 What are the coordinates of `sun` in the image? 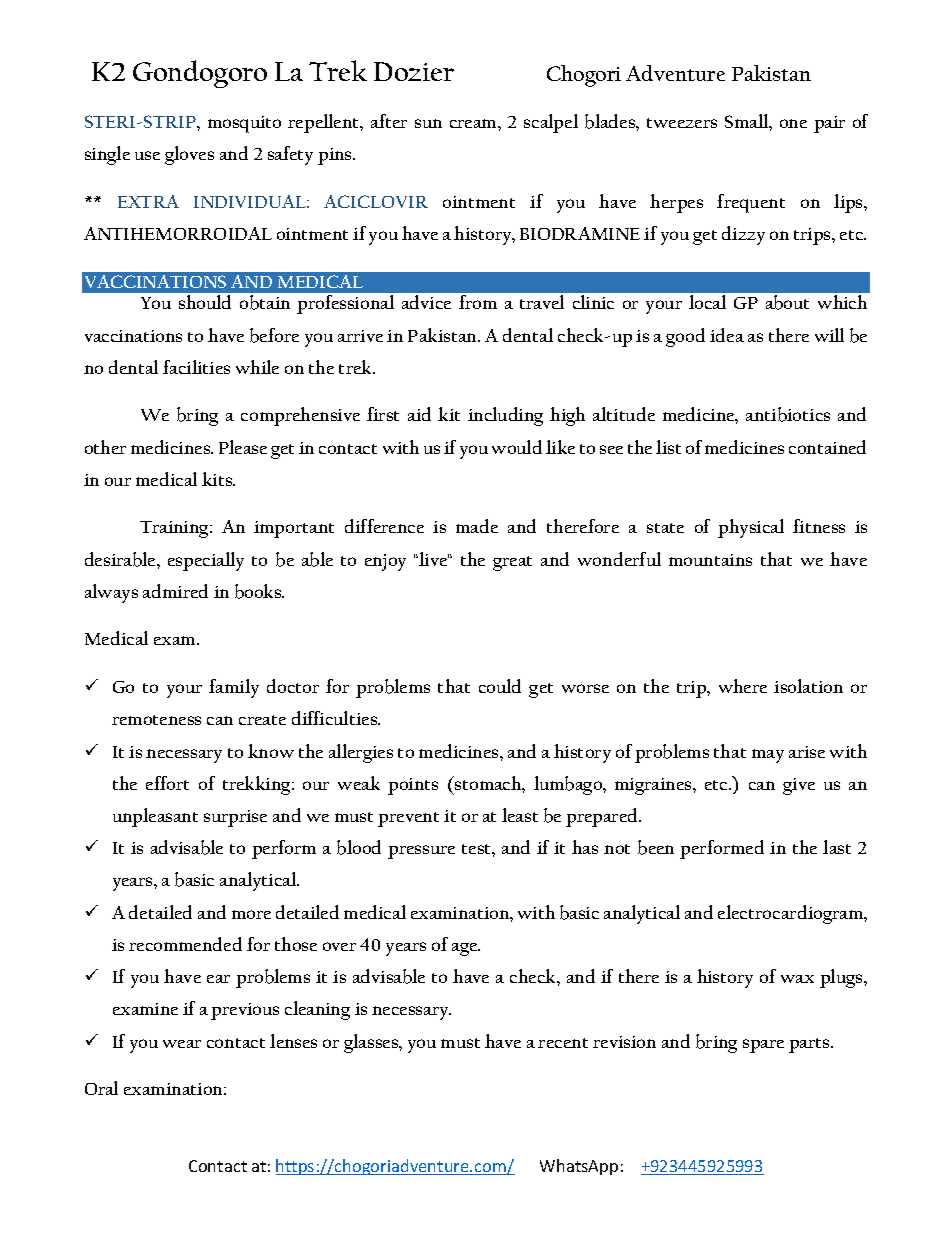 It's located at (428, 123).
